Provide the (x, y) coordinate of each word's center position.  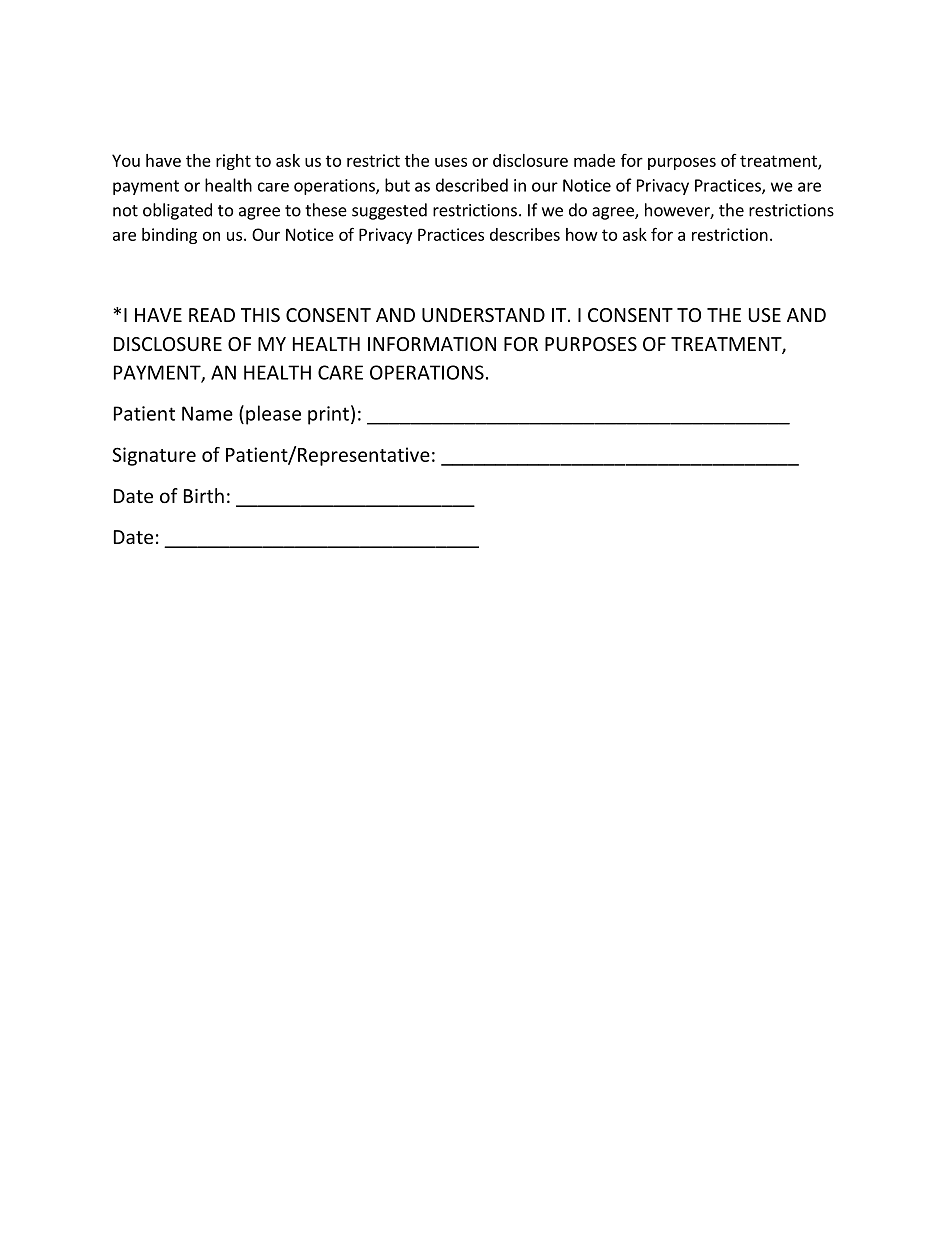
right (233, 162)
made (594, 160)
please (273, 415)
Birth (204, 495)
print (328, 415)
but (397, 185)
